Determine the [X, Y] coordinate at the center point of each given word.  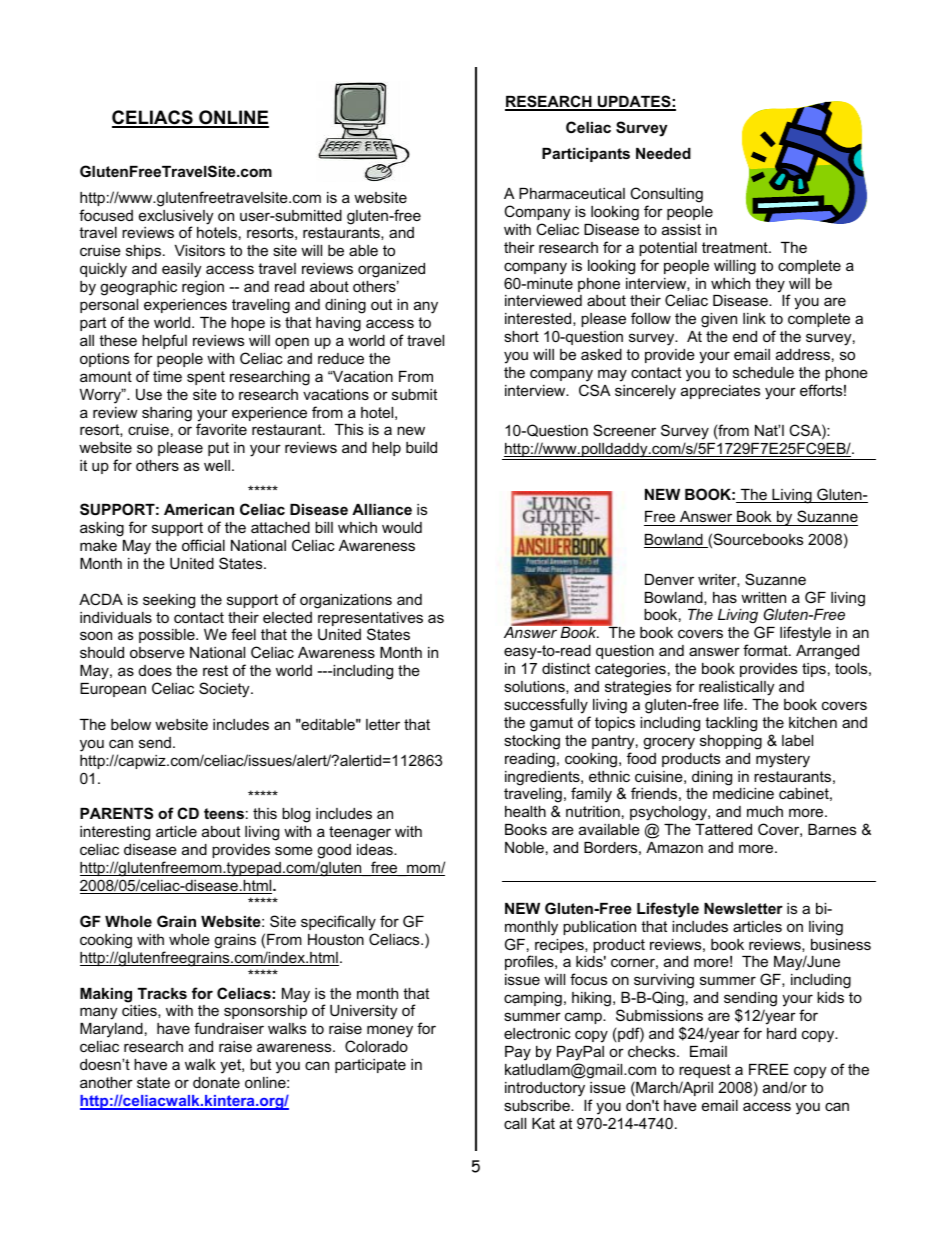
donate [216, 1082]
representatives [370, 620]
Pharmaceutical [572, 193]
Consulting [666, 195]
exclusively [176, 218]
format [766, 650]
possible [168, 636]
